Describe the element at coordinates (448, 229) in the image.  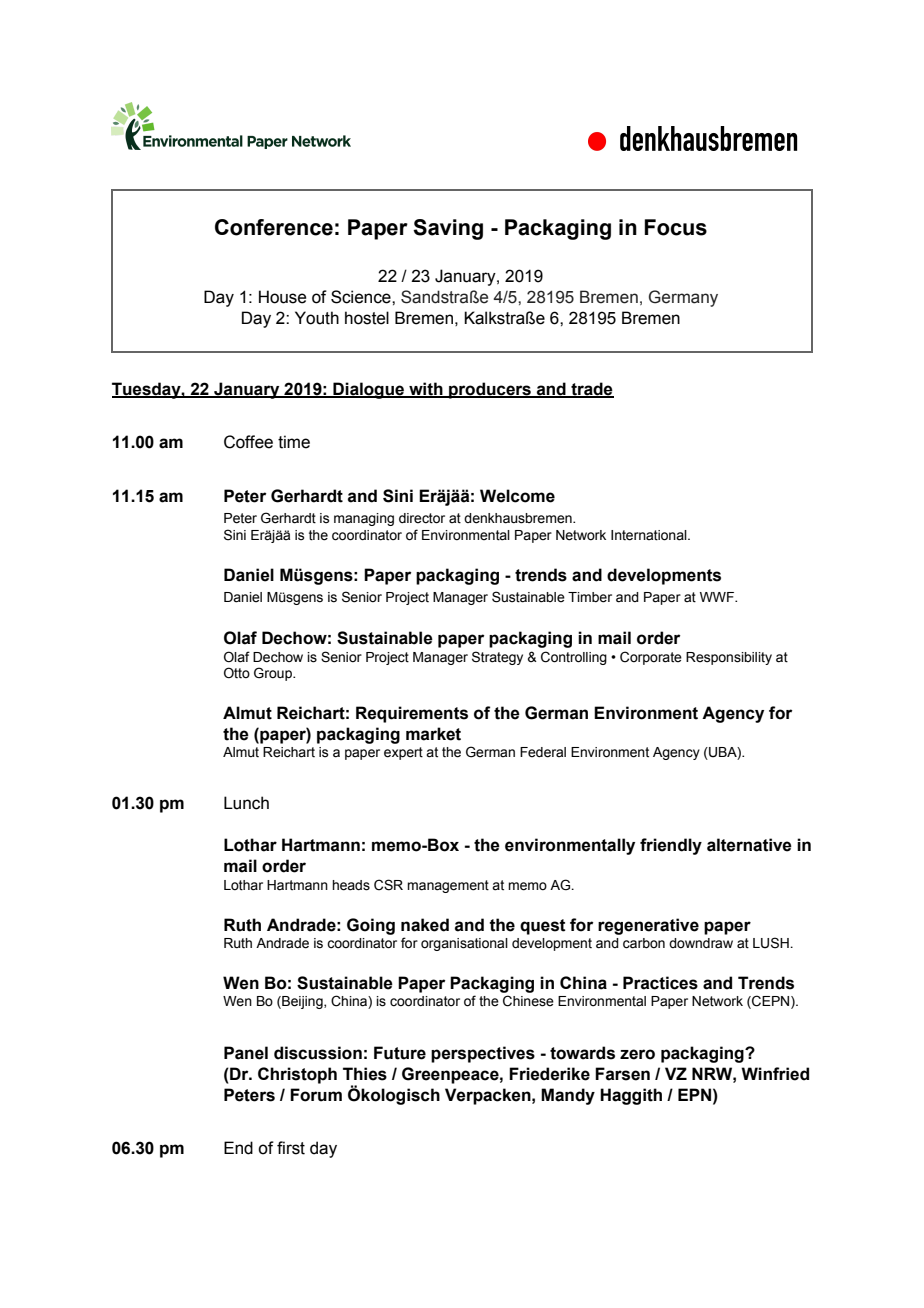
I see `Saving` at that location.
